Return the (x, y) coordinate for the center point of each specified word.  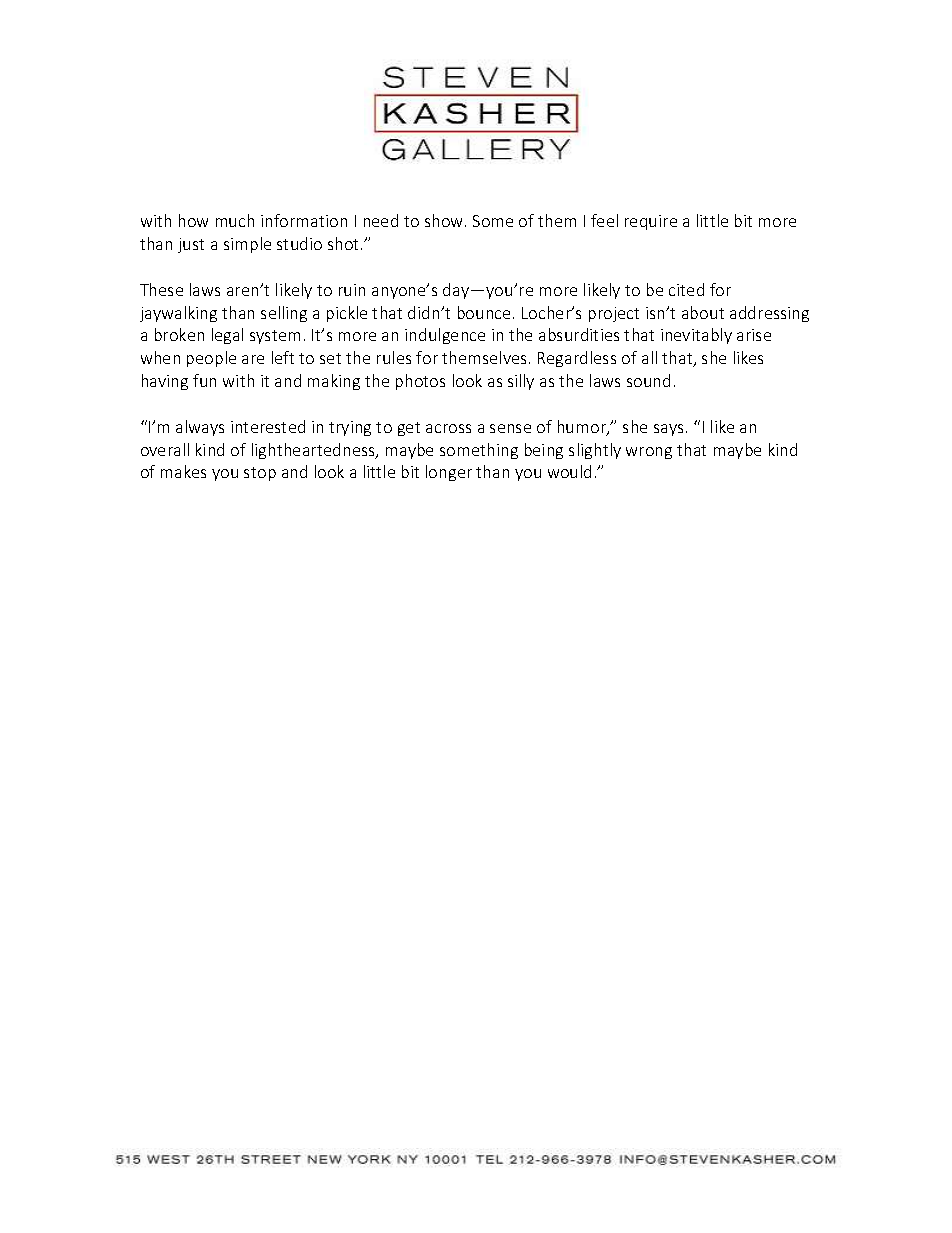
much (235, 220)
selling (284, 314)
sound (648, 380)
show (445, 220)
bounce (486, 312)
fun (204, 380)
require (651, 222)
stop (260, 474)
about (703, 312)
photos (420, 382)
